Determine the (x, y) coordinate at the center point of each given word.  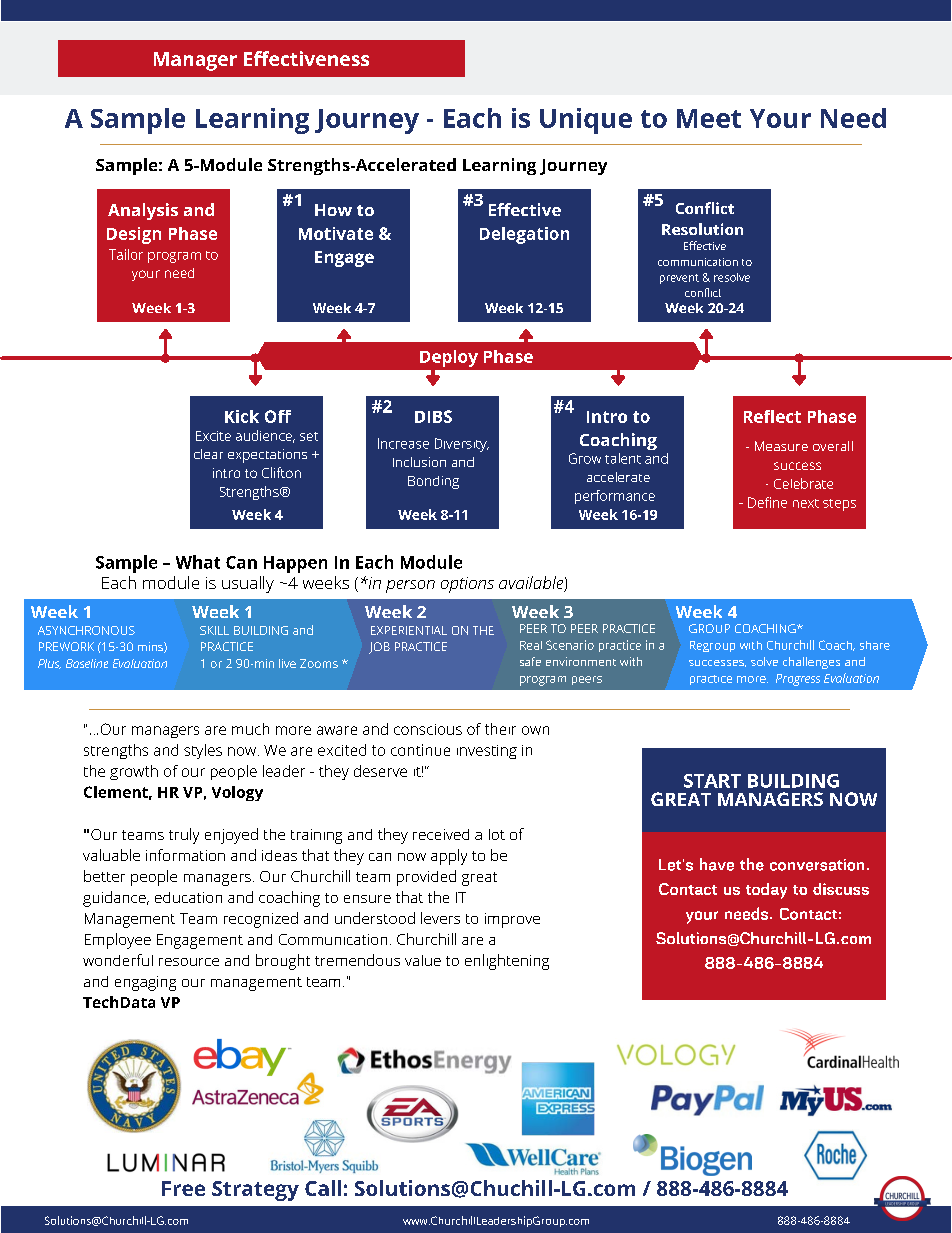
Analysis (143, 211)
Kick (242, 416)
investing (487, 752)
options (467, 585)
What (198, 562)
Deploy (449, 358)
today (766, 891)
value (423, 960)
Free (183, 1188)
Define (767, 502)
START (712, 781)
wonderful (118, 960)
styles (203, 751)
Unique (586, 121)
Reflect (772, 416)
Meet (709, 118)
